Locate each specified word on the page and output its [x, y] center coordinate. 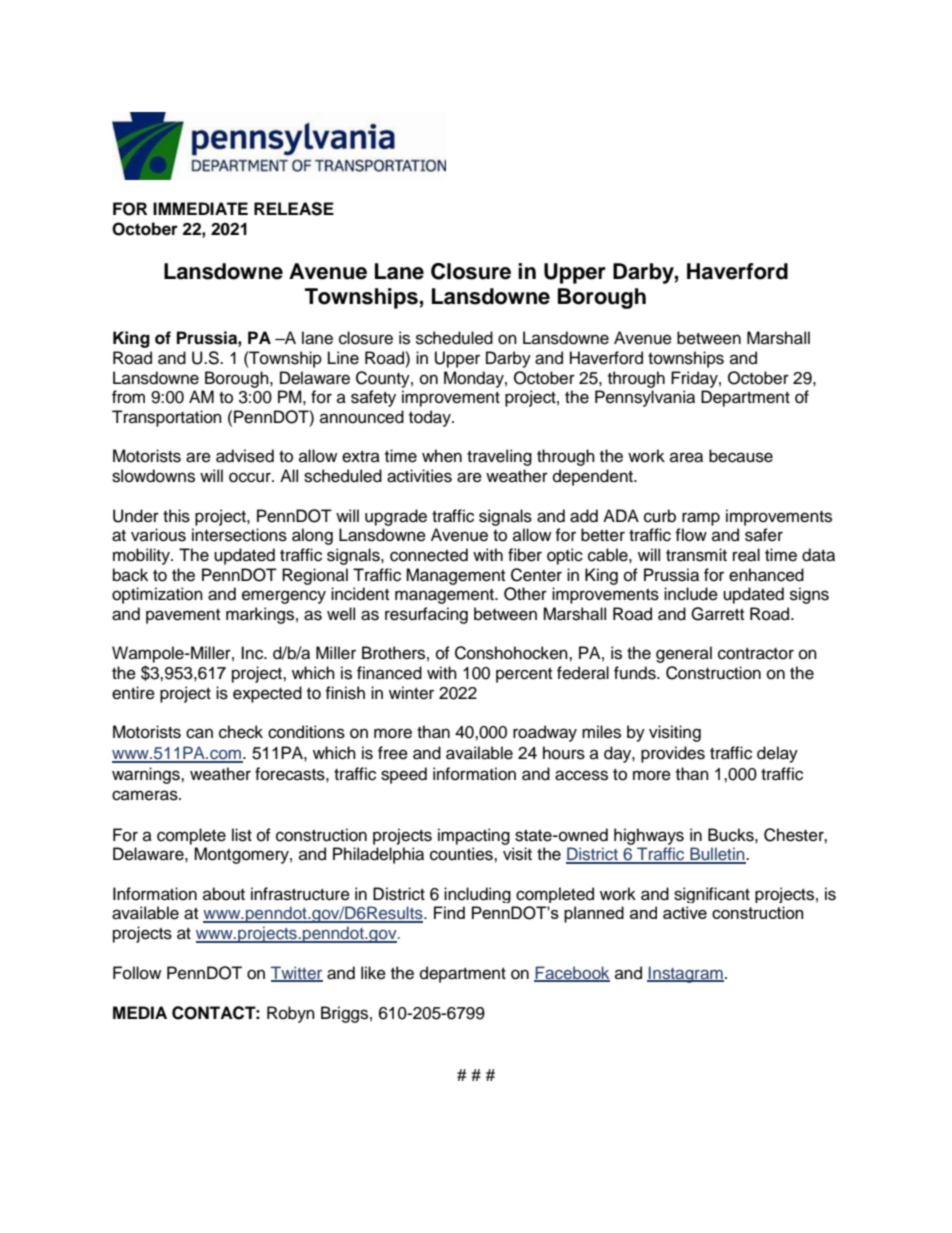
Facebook [572, 973]
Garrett [717, 614]
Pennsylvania [645, 398]
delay [777, 754]
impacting [474, 836]
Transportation [167, 418]
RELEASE [294, 209]
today [431, 418]
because [741, 456]
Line [343, 358]
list [242, 835]
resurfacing [426, 615]
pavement [183, 616]
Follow [137, 973]
